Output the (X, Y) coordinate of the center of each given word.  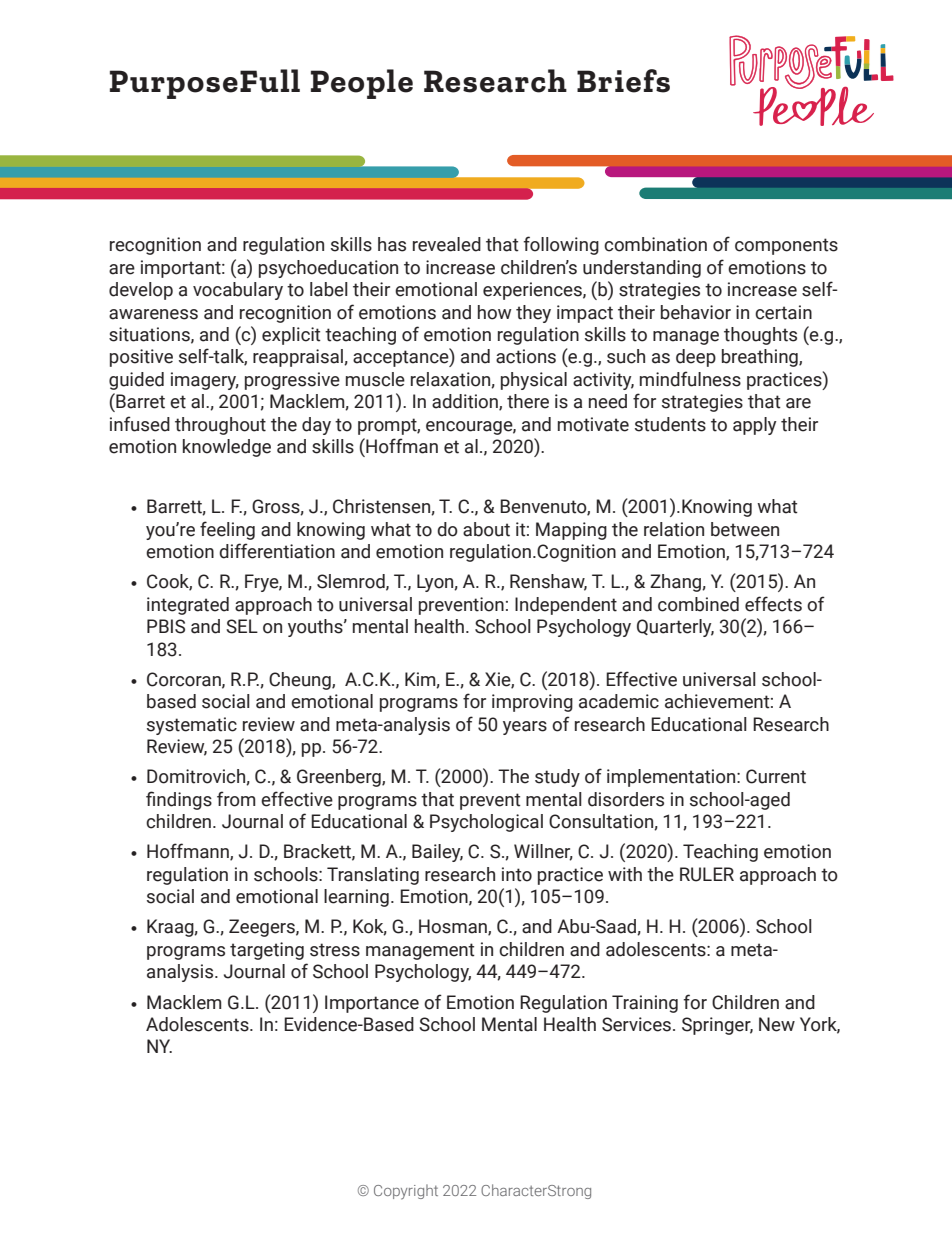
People (362, 84)
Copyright (406, 1192)
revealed (447, 244)
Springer (717, 1026)
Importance (372, 1004)
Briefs (623, 81)
